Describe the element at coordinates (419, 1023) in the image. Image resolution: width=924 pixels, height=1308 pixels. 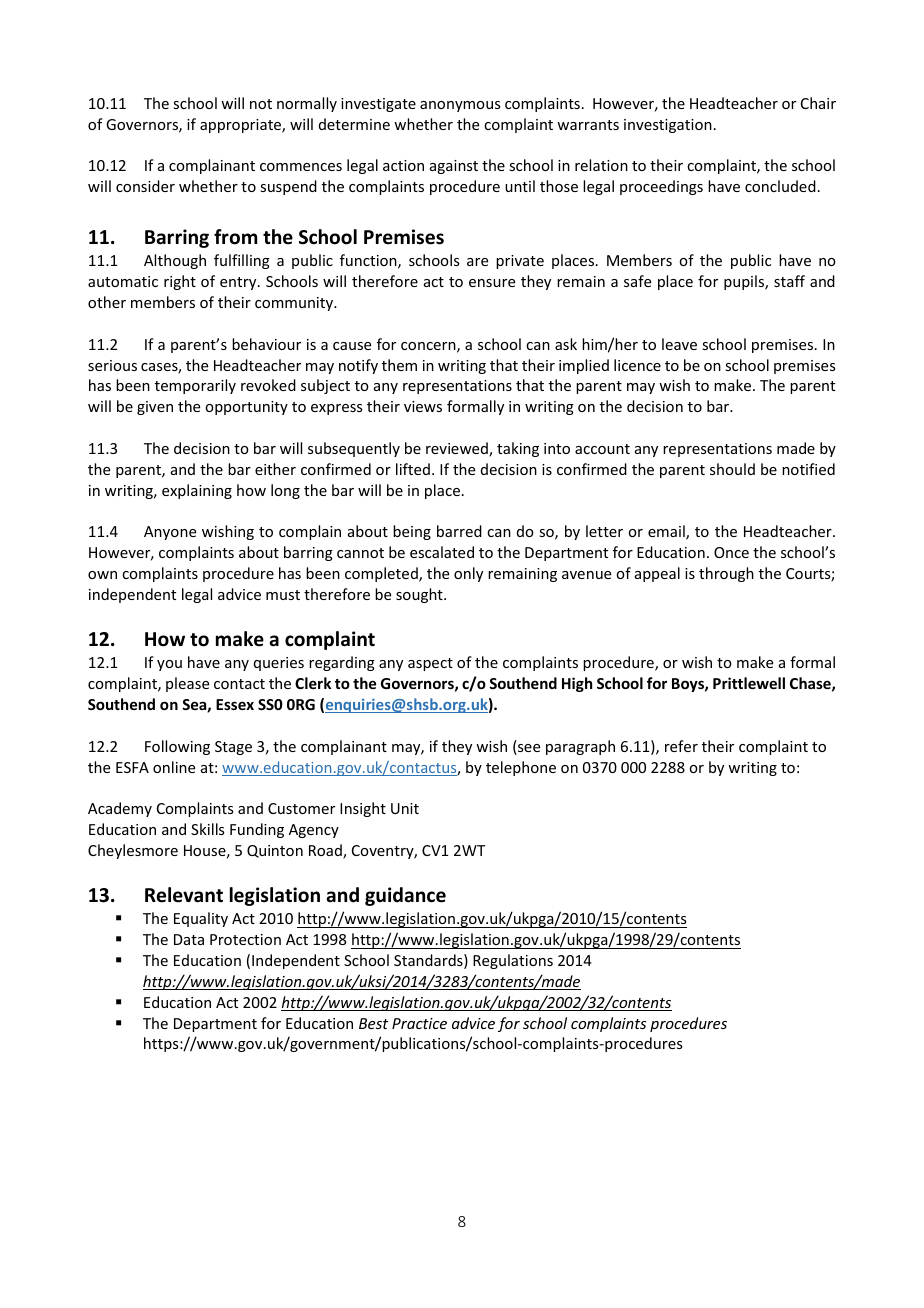
I see `Practice` at that location.
